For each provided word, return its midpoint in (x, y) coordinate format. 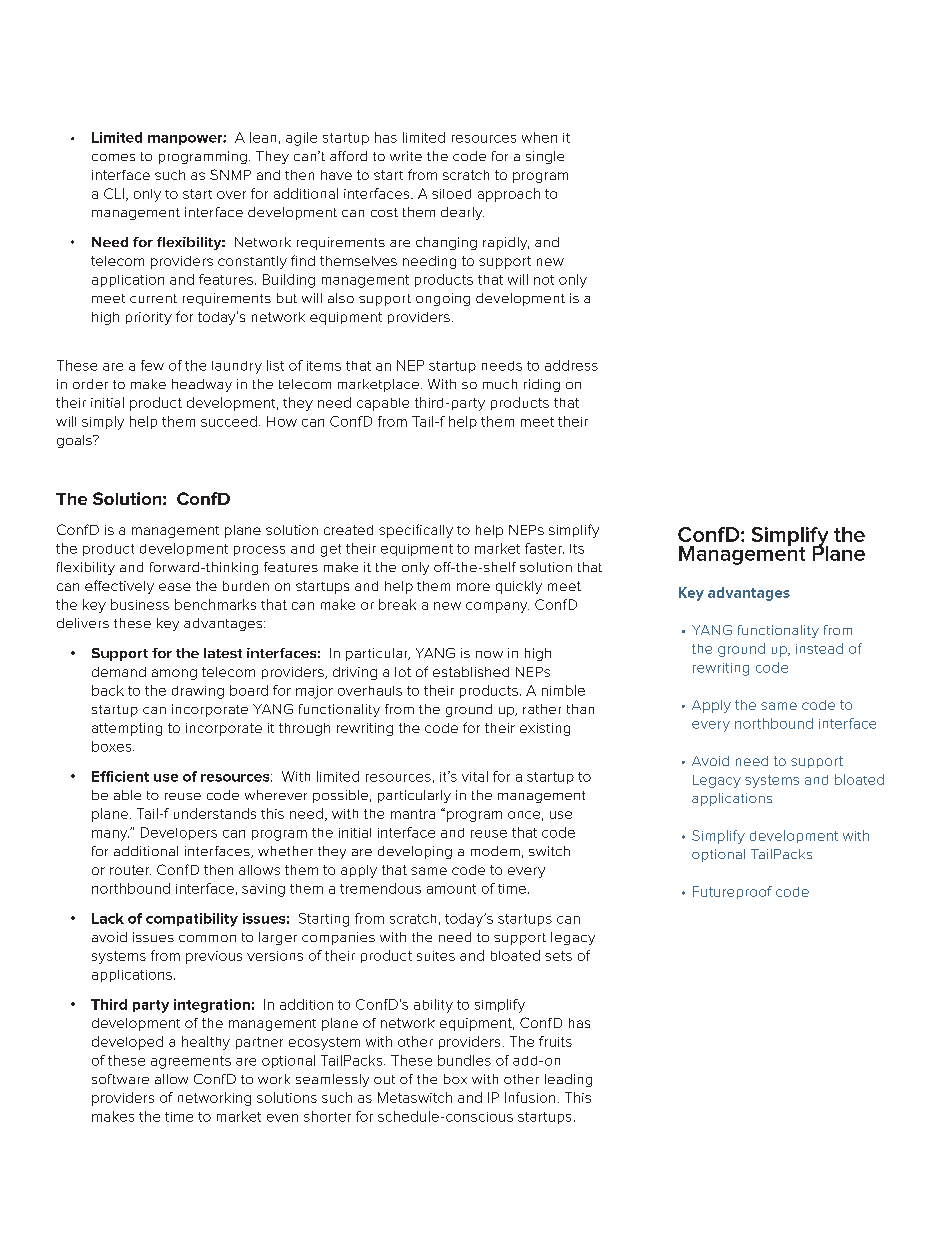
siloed (451, 194)
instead (819, 648)
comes (113, 157)
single (545, 157)
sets (558, 956)
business (140, 604)
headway (202, 385)
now (489, 654)
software (120, 1079)
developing (415, 852)
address (571, 365)
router (130, 870)
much (500, 384)
